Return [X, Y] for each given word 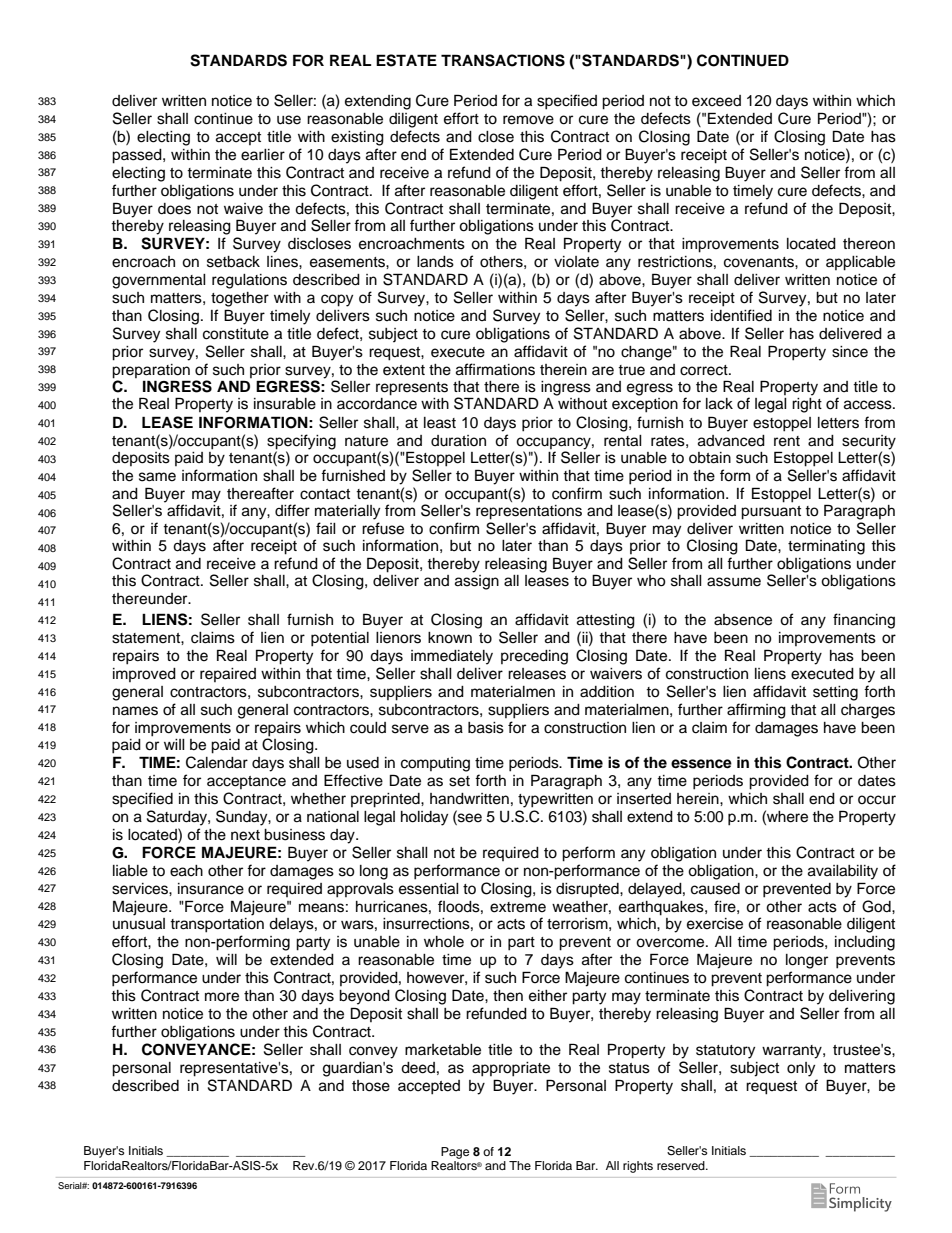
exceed [716, 101]
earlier [263, 155]
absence [743, 620]
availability [843, 872]
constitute [236, 334]
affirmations [495, 369]
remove [528, 120]
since [850, 352]
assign [477, 582]
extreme [518, 907]
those [371, 1086]
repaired [228, 675]
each [186, 871]
